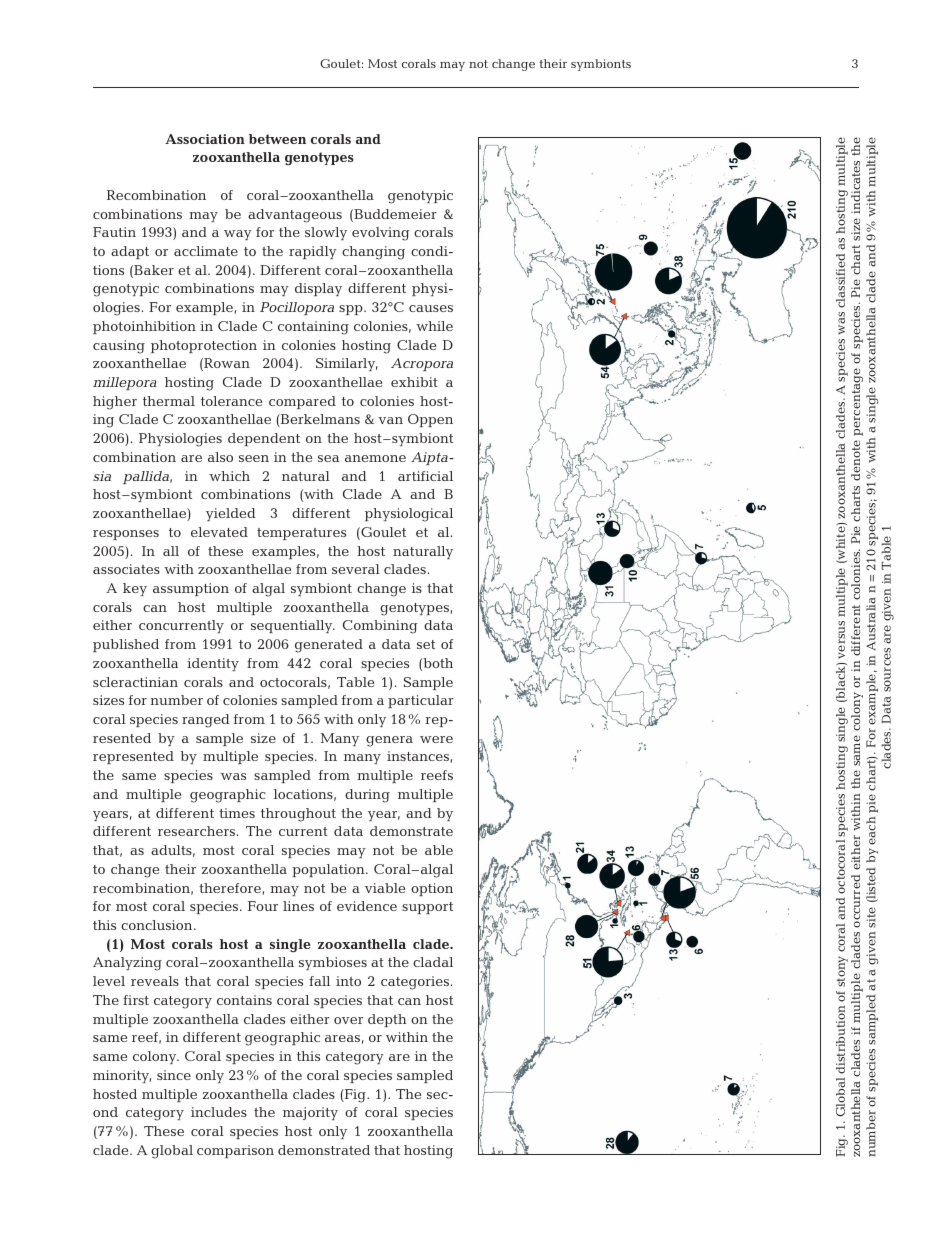 The height and width of the screenshot is (1257, 952). What do you see at coordinates (387, 1020) in the screenshot?
I see `depth` at bounding box center [387, 1020].
